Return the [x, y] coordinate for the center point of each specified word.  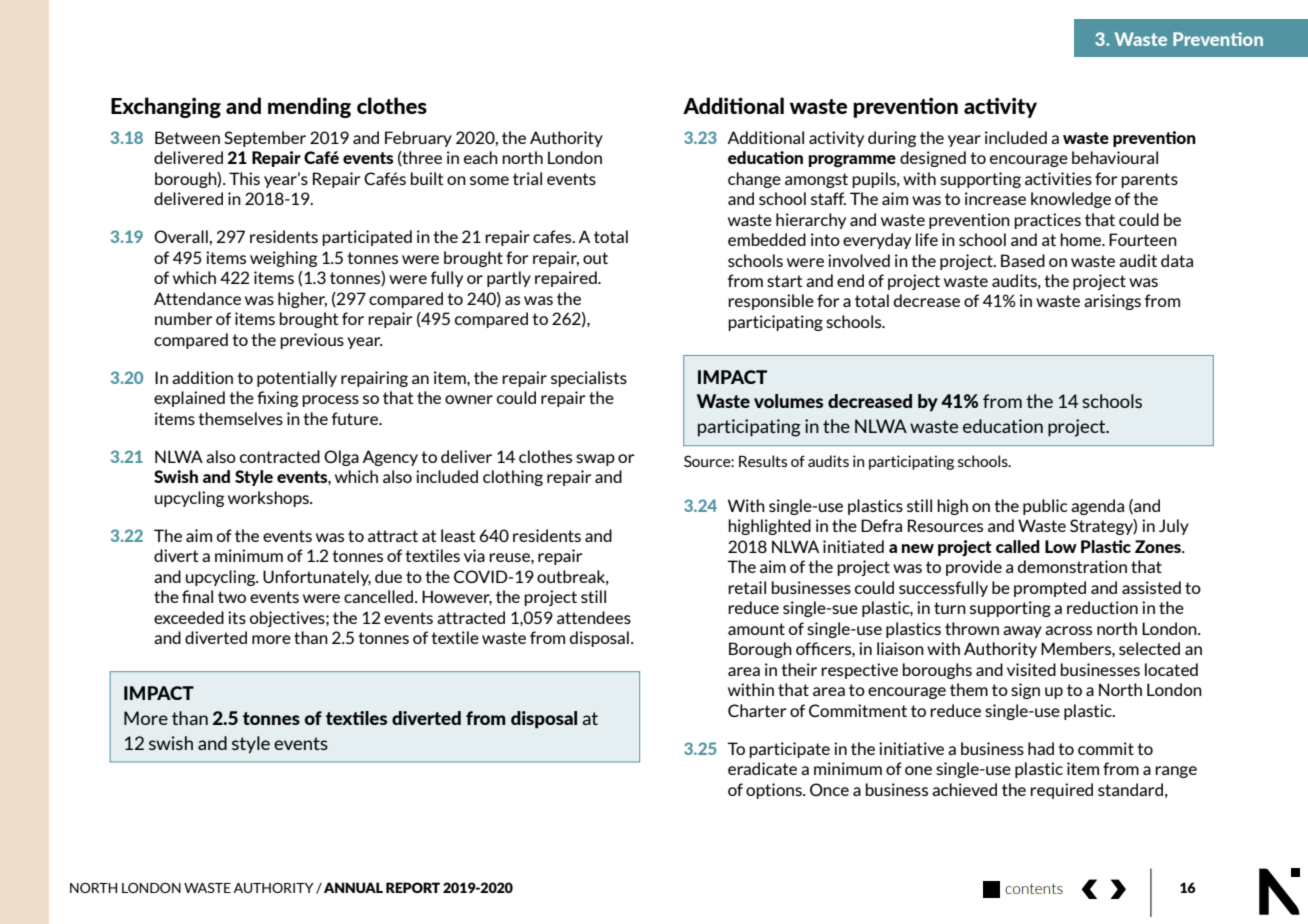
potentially [297, 379]
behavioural [1115, 157]
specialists [589, 379]
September [265, 139]
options [775, 791]
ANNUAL [353, 887]
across [1068, 630]
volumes [788, 401]
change [754, 180]
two [232, 597]
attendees [594, 617]
